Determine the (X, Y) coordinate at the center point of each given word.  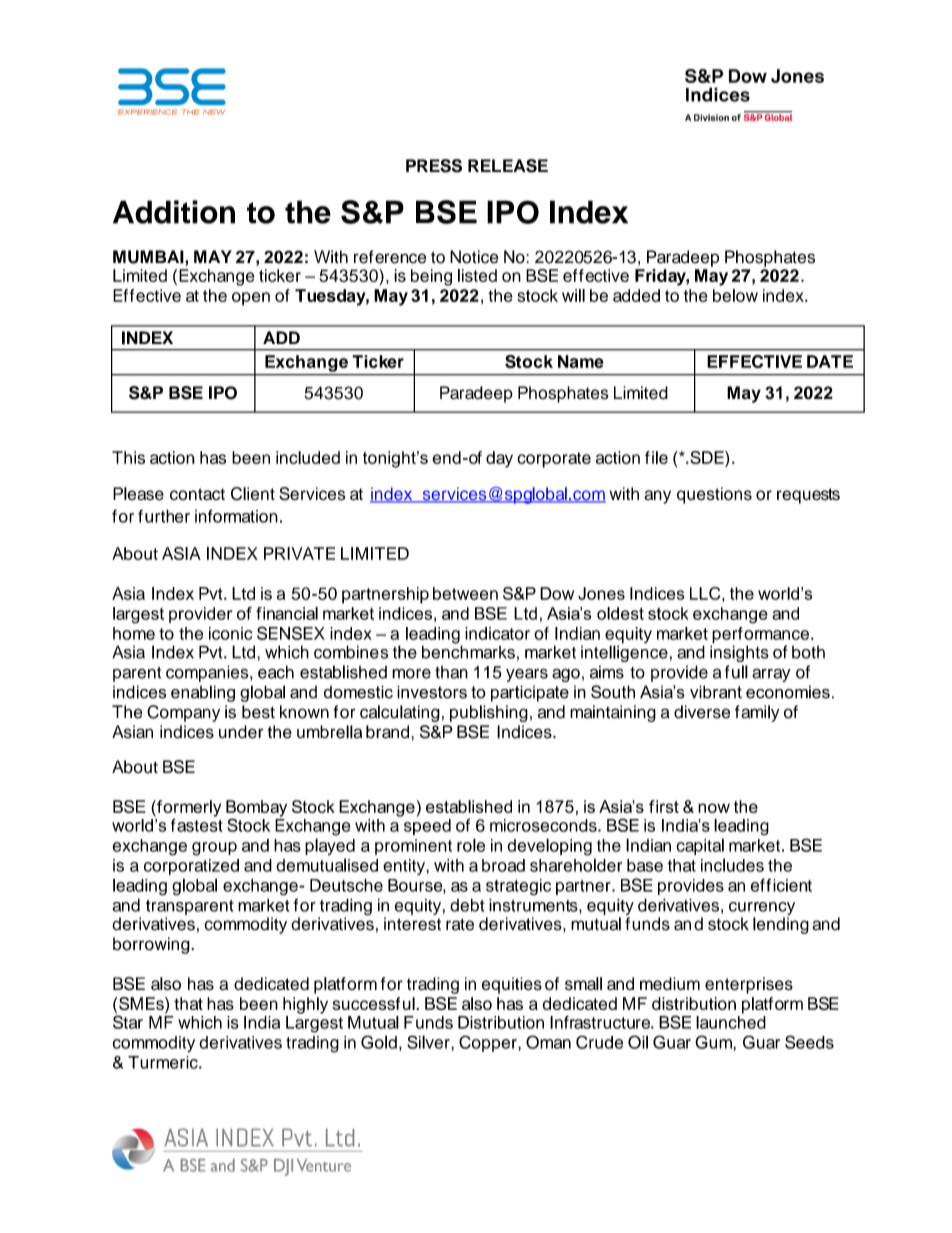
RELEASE (508, 166)
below (735, 295)
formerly (188, 808)
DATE (830, 361)
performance (760, 636)
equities (512, 985)
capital (700, 846)
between (465, 593)
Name (581, 361)
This (128, 457)
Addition (174, 212)
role (471, 845)
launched (731, 1022)
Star (128, 1021)
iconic (230, 633)
